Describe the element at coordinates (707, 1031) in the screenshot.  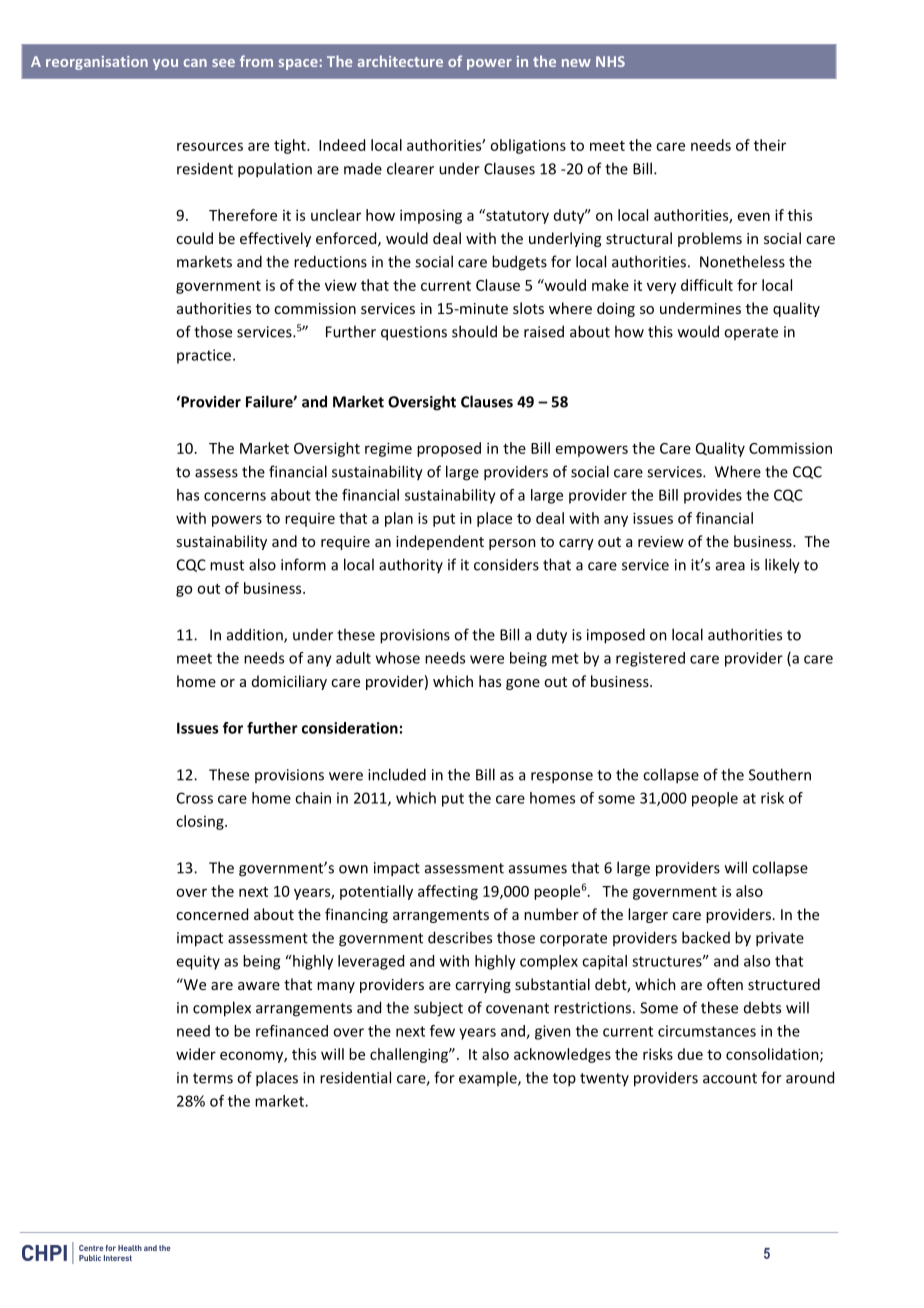
I see `circumstances` at that location.
